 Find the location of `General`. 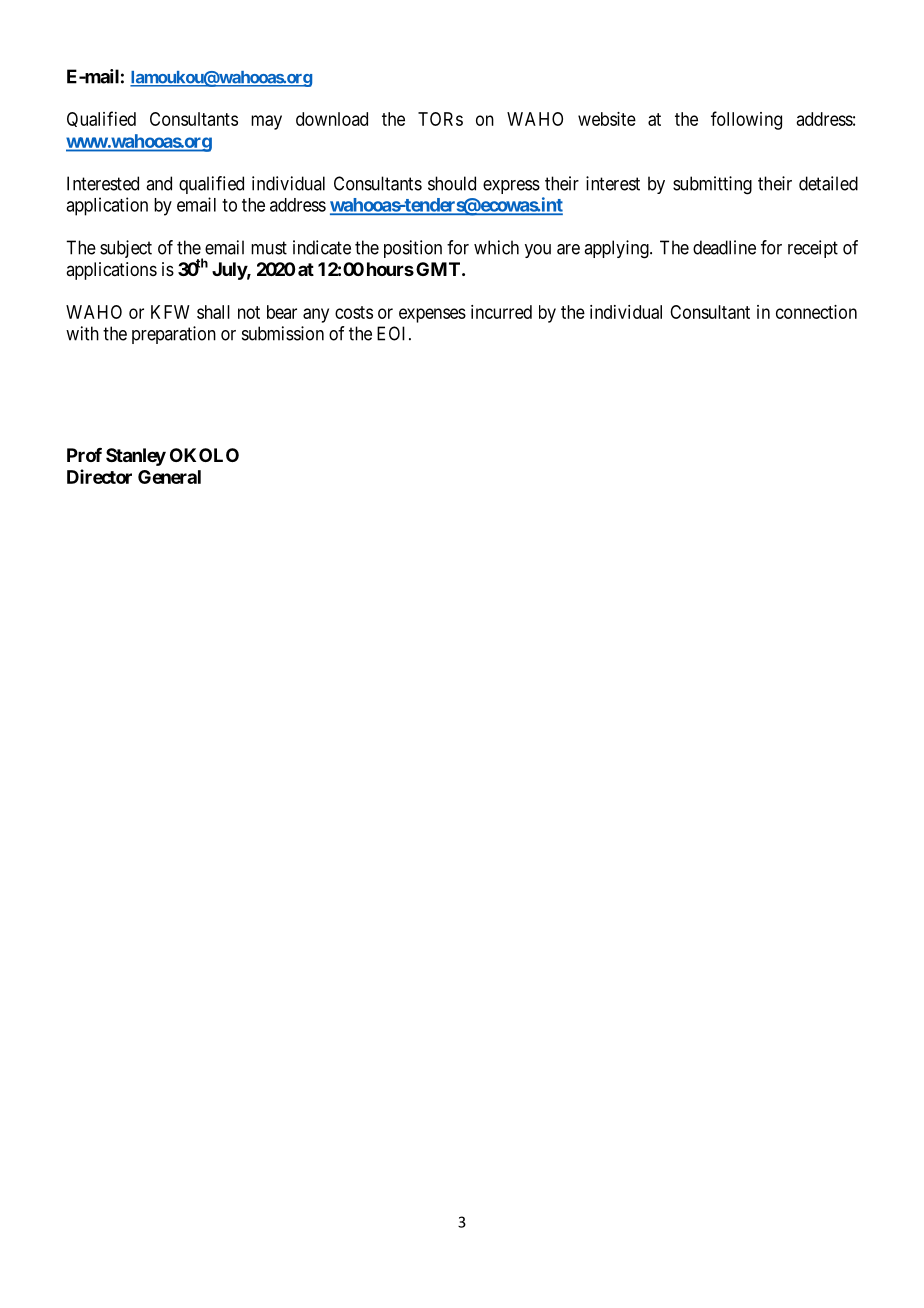

General is located at coordinates (169, 477).
